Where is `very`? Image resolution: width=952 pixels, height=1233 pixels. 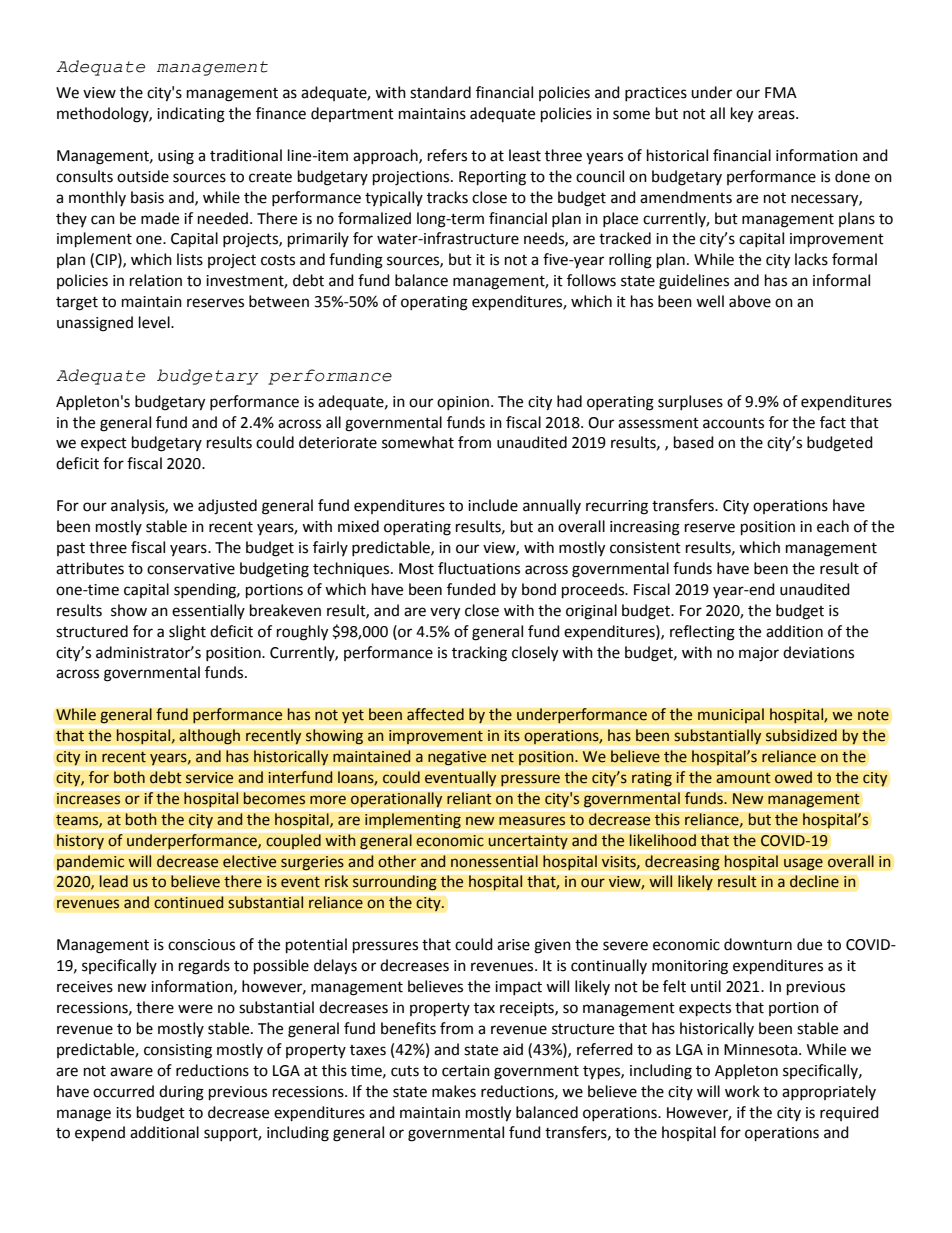 very is located at coordinates (445, 613).
